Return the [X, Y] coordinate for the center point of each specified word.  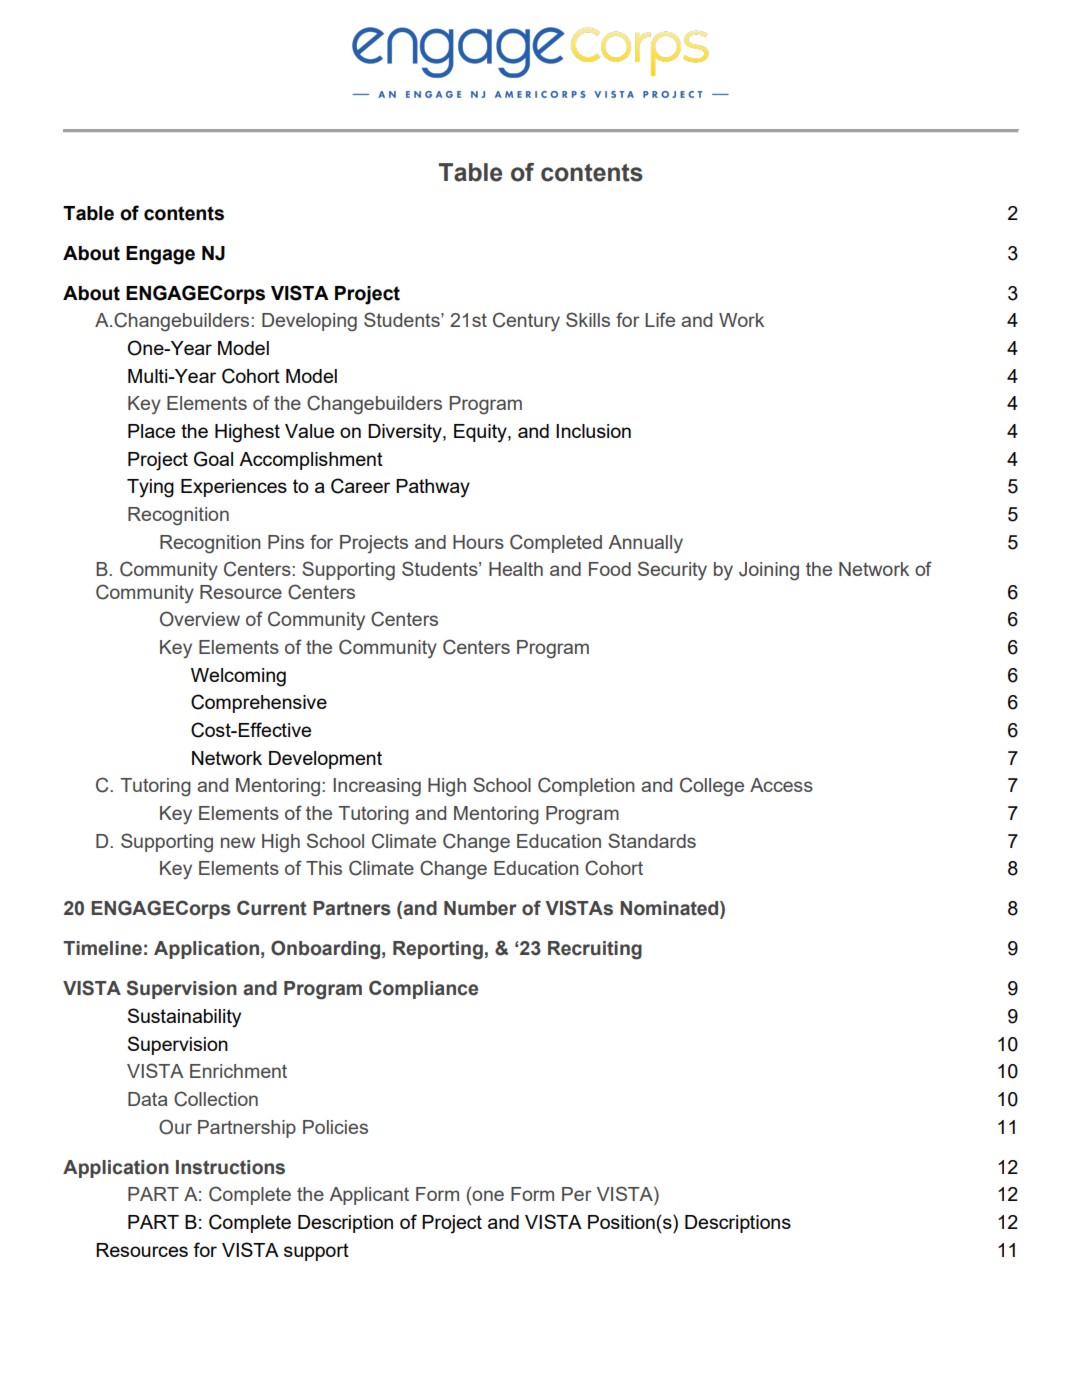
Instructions [230, 1167]
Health [516, 569]
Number [480, 908]
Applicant [369, 1196]
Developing [309, 322]
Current [272, 908]
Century [526, 321]
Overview [200, 619]
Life [660, 319]
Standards [652, 840]
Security [672, 570]
